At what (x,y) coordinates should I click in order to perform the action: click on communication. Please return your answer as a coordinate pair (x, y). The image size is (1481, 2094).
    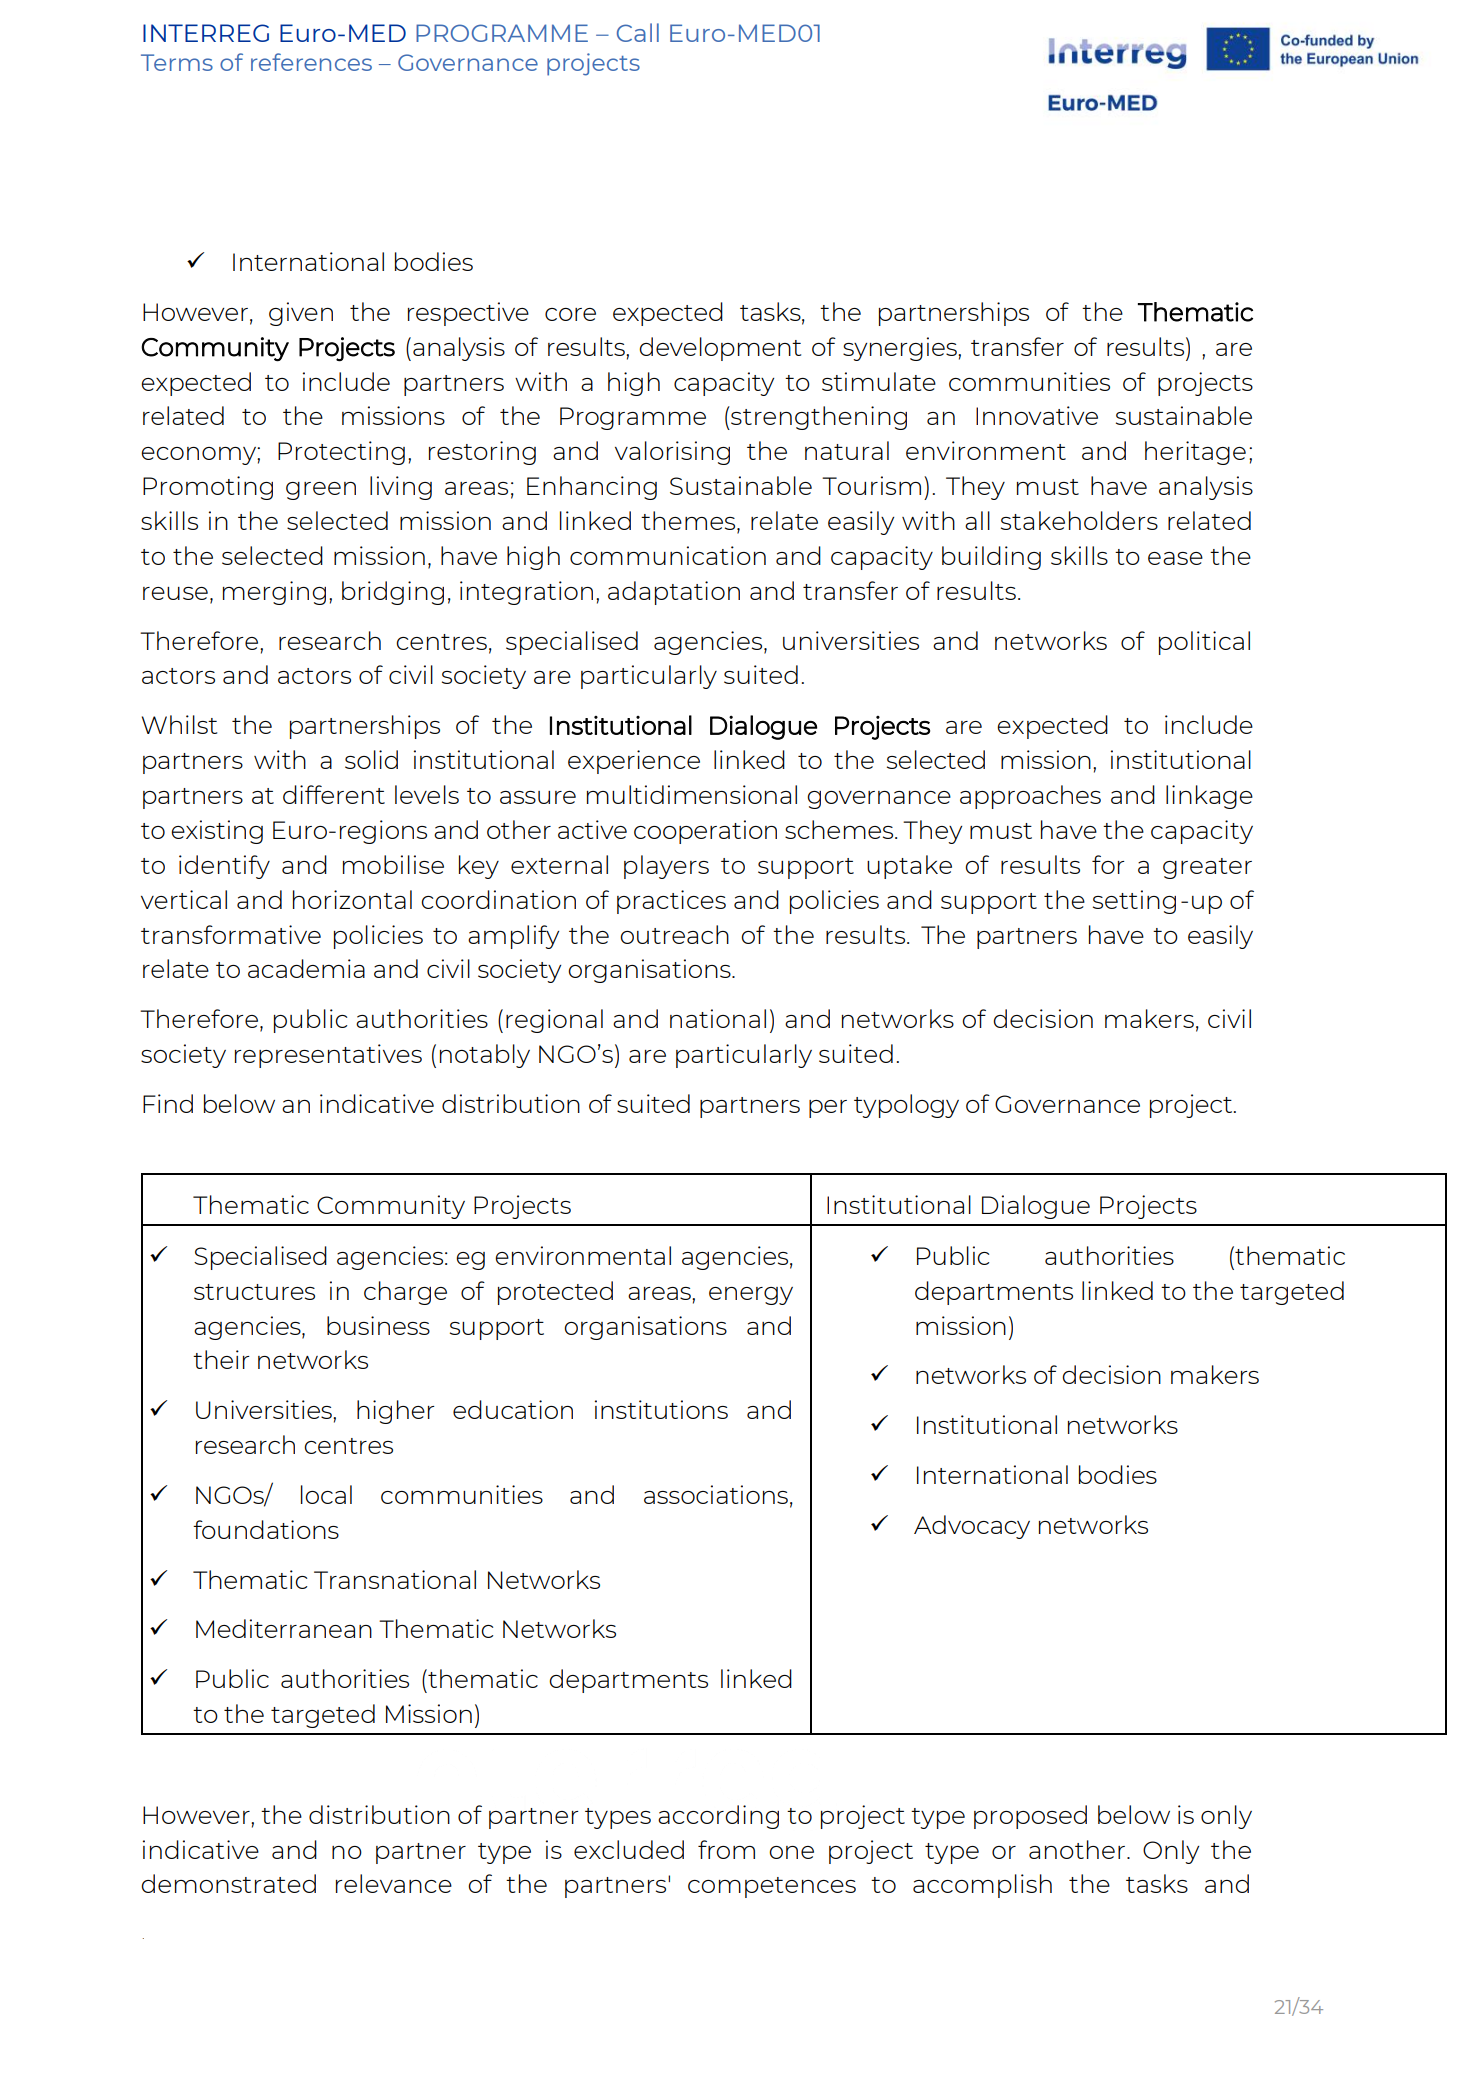
    Looking at the image, I should click on (668, 555).
